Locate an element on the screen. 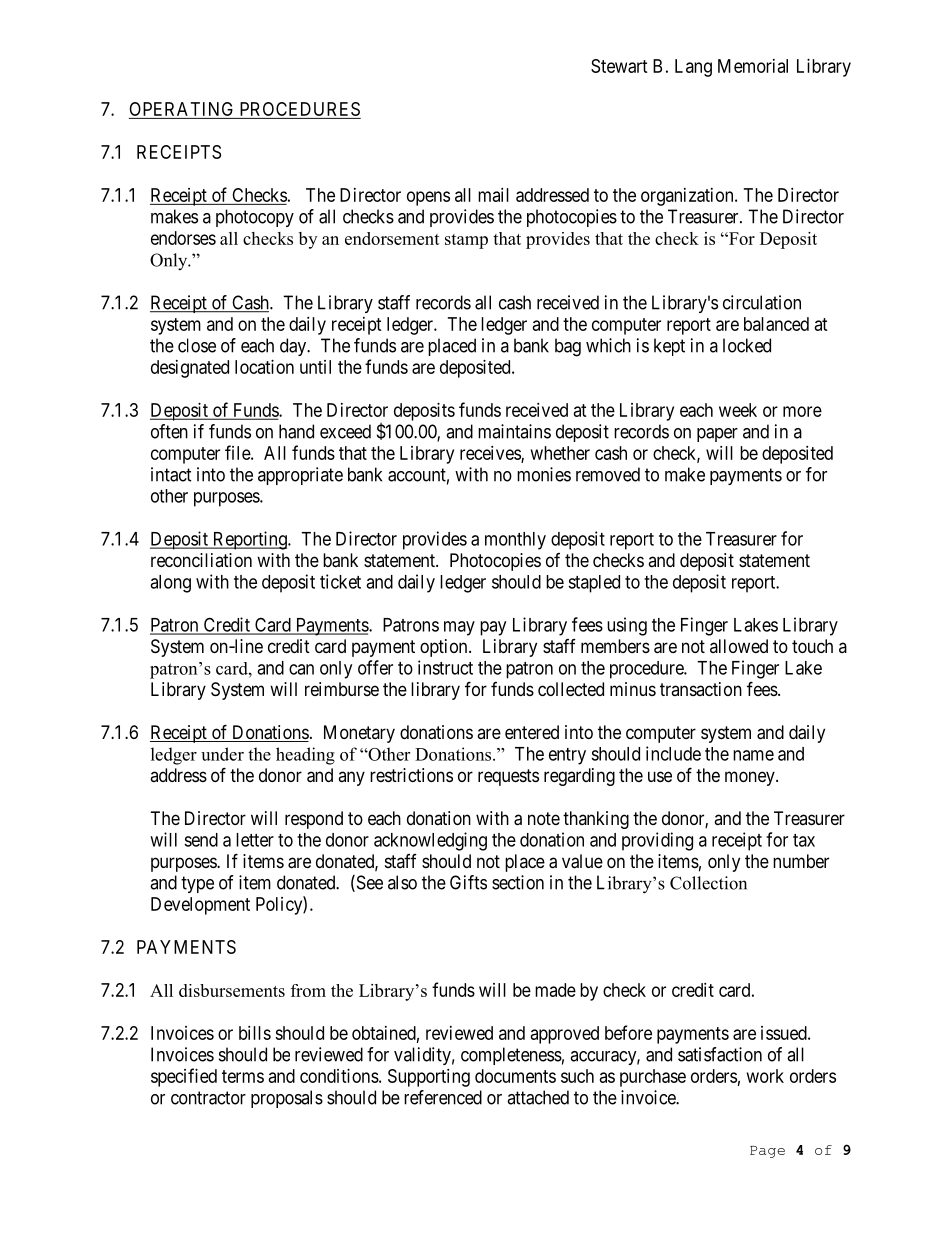 This screenshot has width=952, height=1233. Memorial is located at coordinates (753, 66).
